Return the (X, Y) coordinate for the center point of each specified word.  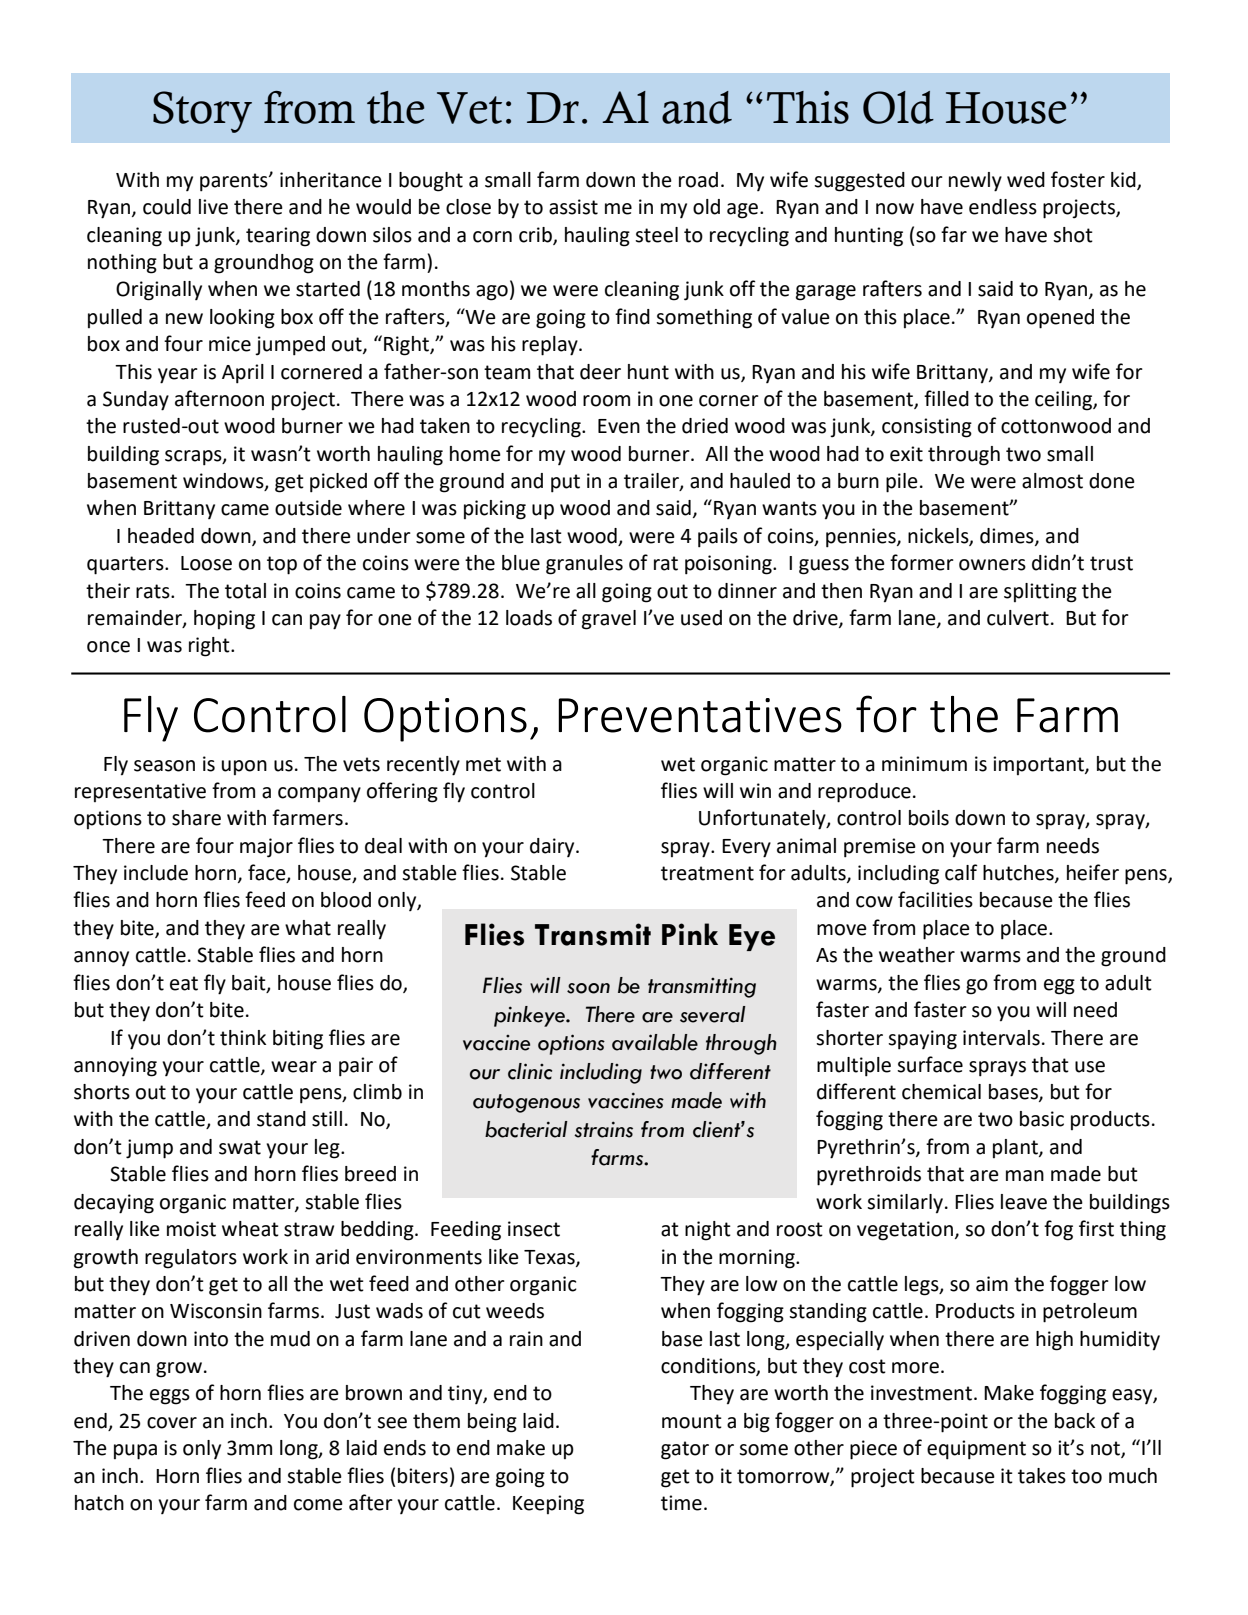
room (606, 401)
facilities (935, 899)
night (708, 1231)
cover (172, 1423)
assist (573, 207)
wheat (250, 1229)
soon (588, 988)
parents (235, 182)
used (701, 618)
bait (250, 983)
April (243, 374)
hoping (224, 620)
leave (1024, 1202)
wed (1026, 180)
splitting (1040, 593)
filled (946, 398)
